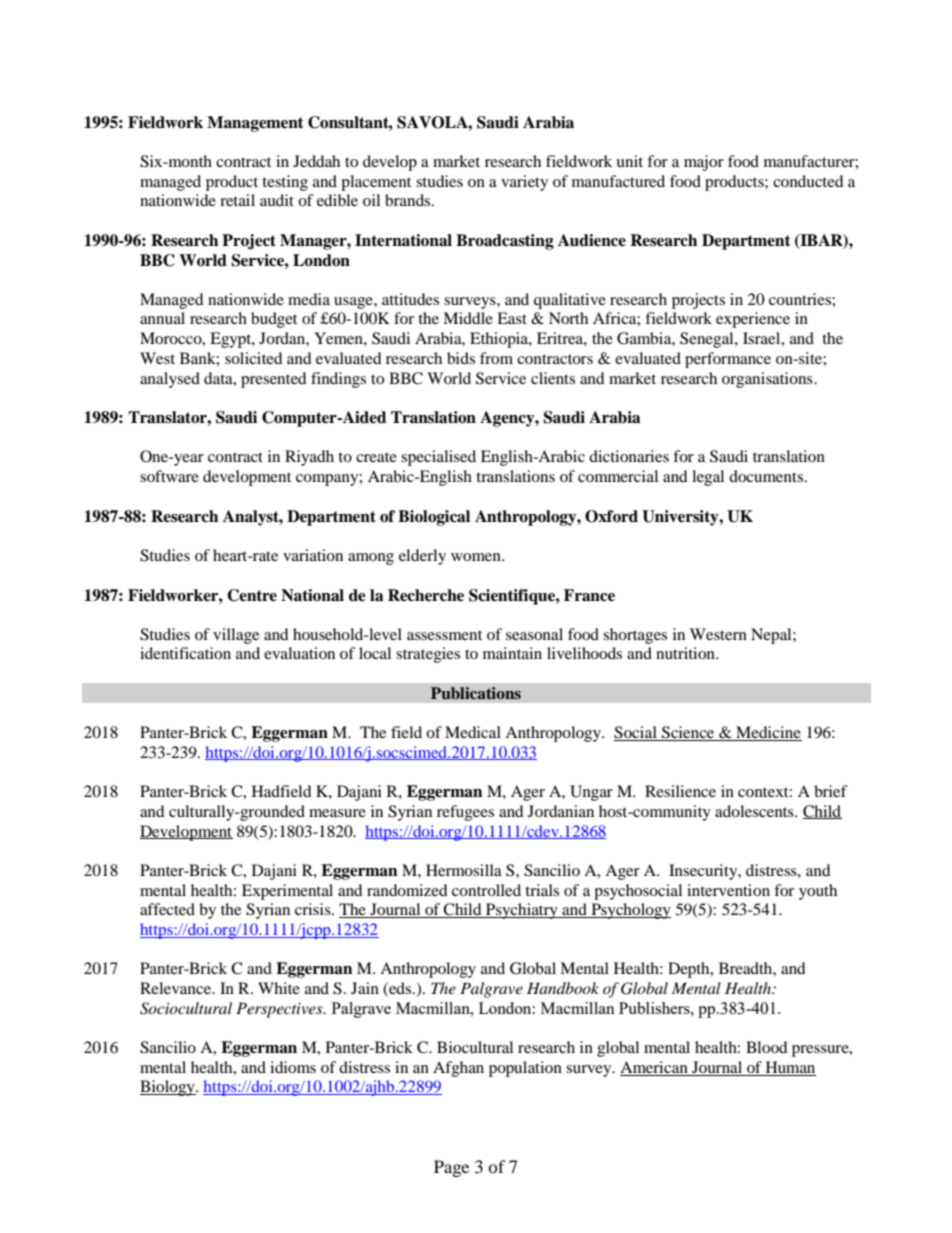  I want to click on maintain, so click(512, 653).
